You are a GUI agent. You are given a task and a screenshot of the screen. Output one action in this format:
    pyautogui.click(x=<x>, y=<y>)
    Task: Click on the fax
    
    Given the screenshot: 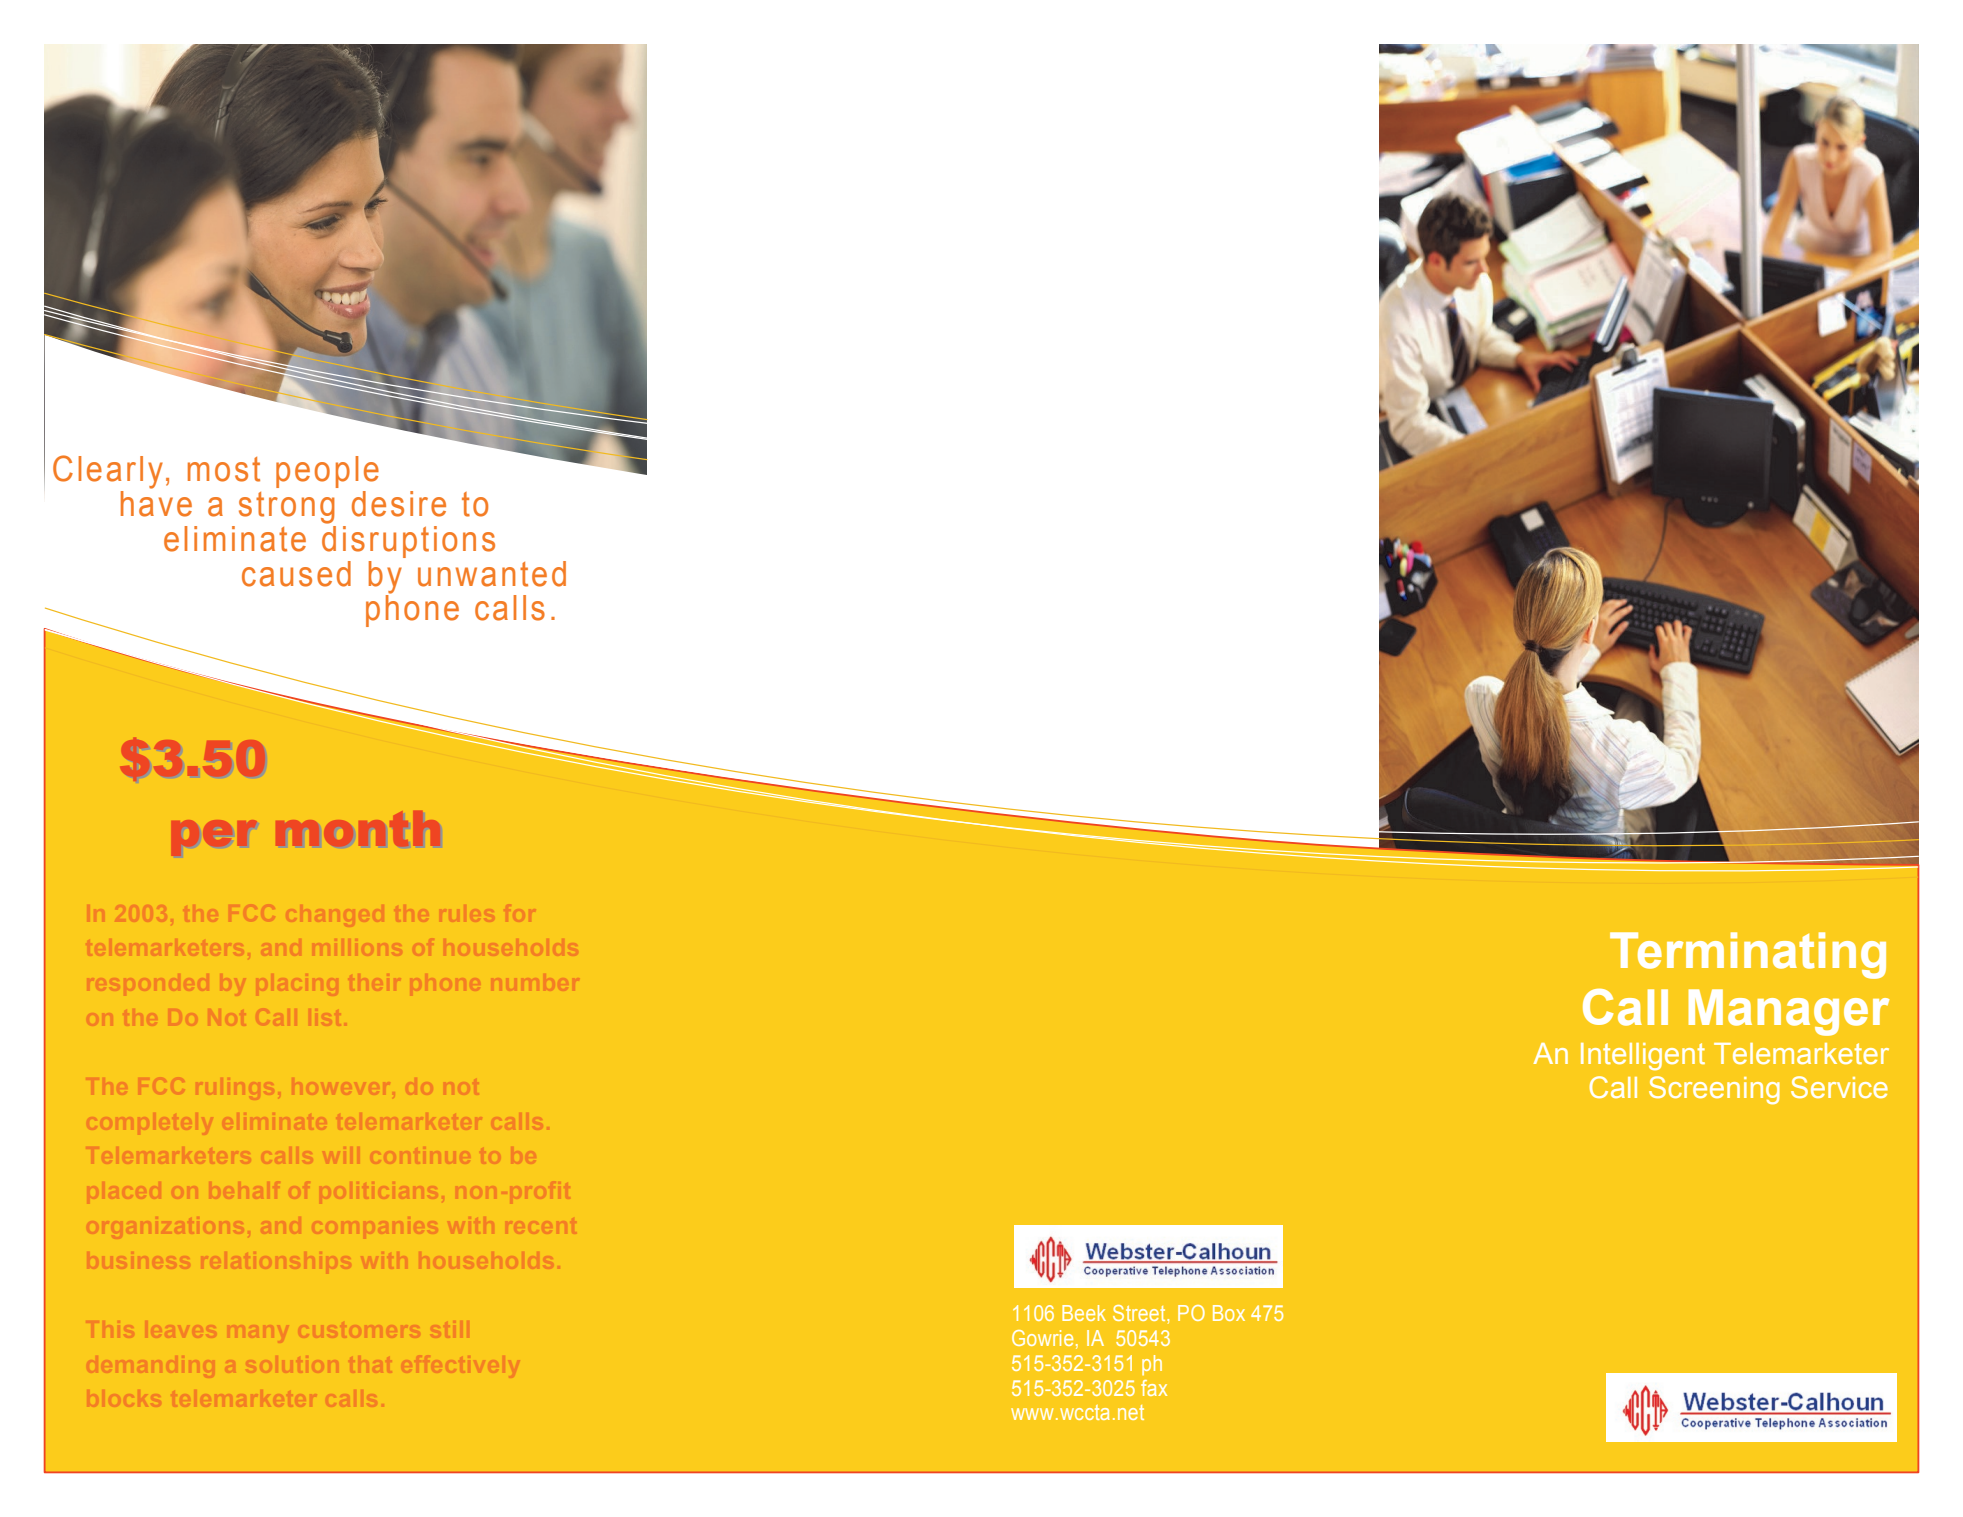 What is the action you would take?
    pyautogui.click(x=1154, y=1388)
